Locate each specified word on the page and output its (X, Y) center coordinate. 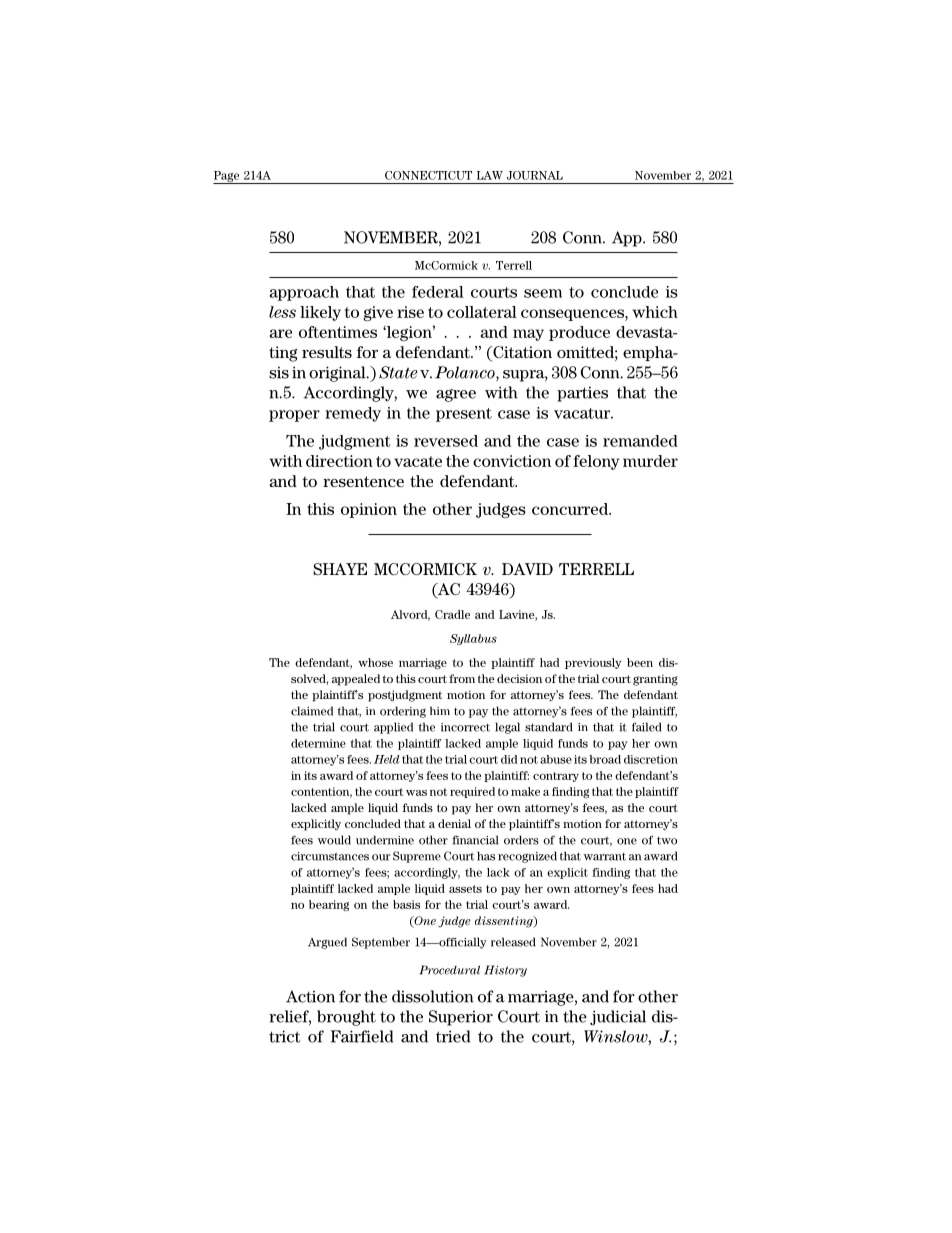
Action (310, 996)
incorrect (465, 727)
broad (605, 759)
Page (227, 177)
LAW (490, 175)
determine (318, 743)
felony (596, 462)
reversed (446, 441)
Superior (461, 1018)
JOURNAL (535, 175)
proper (294, 416)
